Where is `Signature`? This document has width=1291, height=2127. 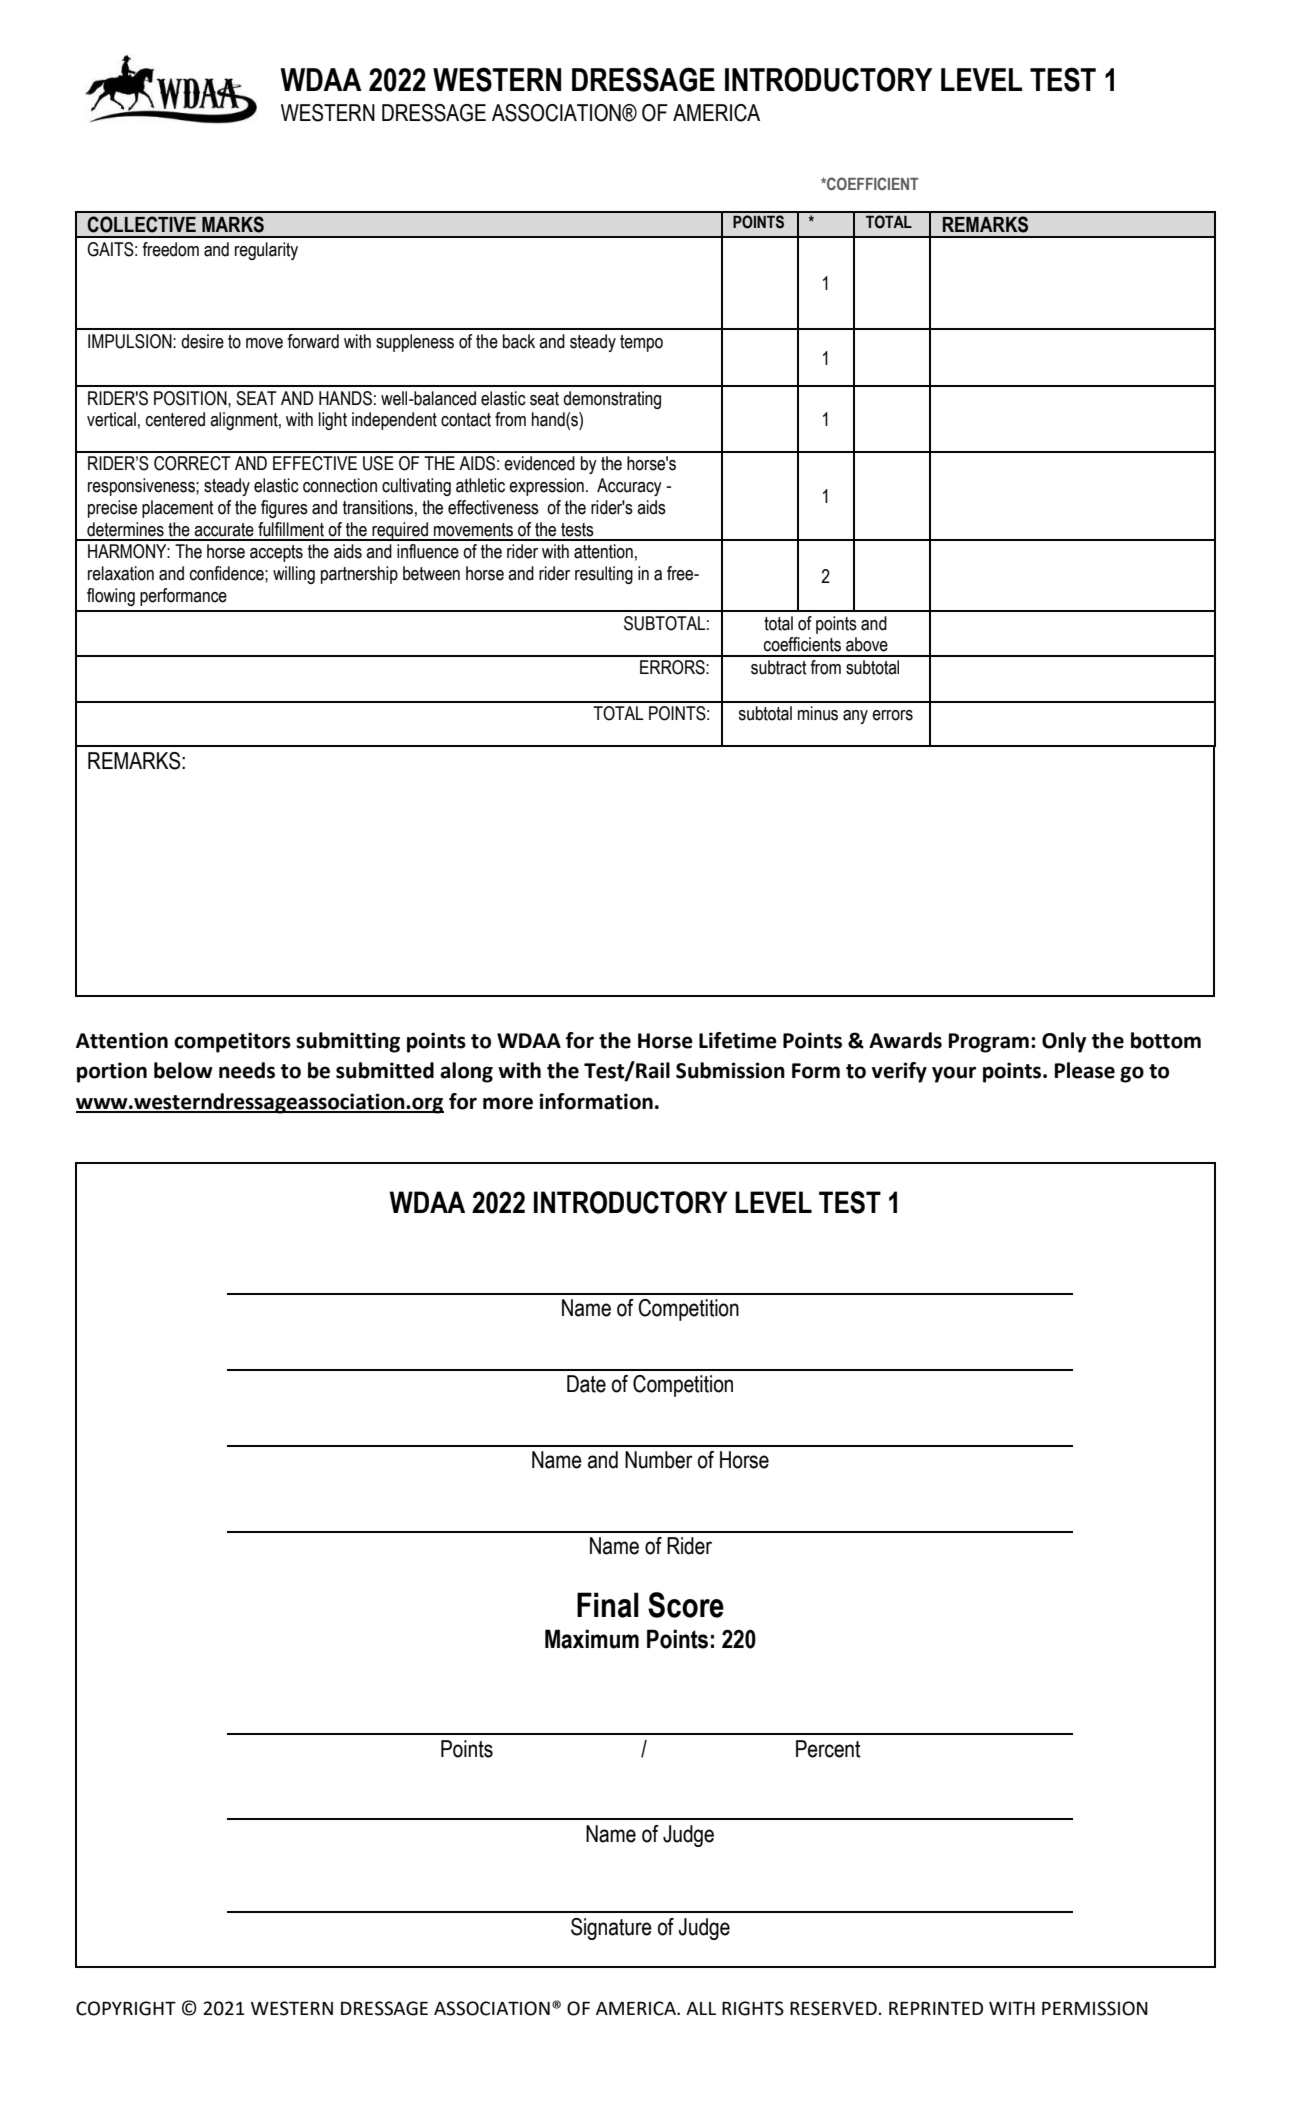
Signature is located at coordinates (611, 1929).
